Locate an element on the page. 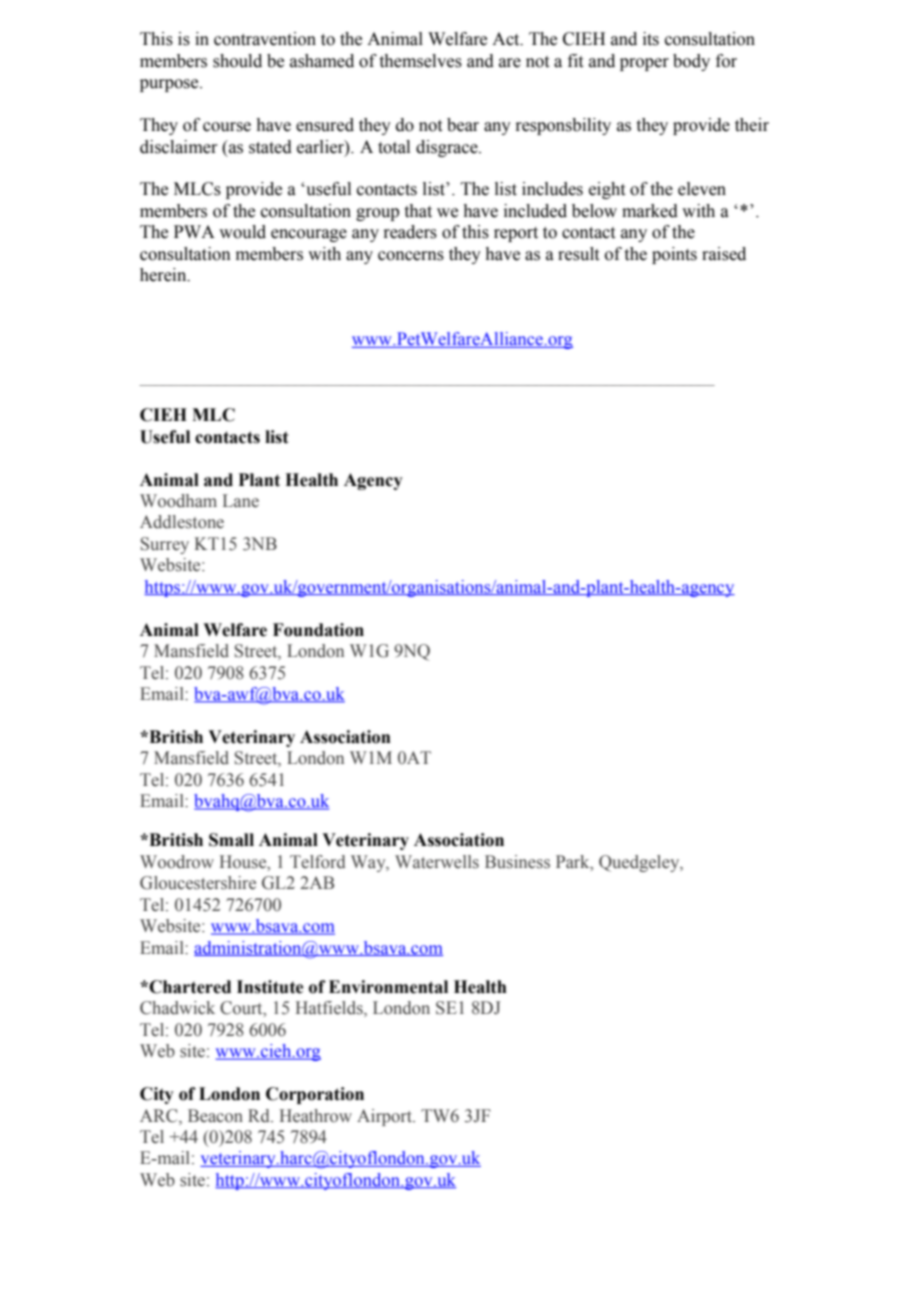 The height and width of the document is (1308, 924). body is located at coordinates (691, 62).
